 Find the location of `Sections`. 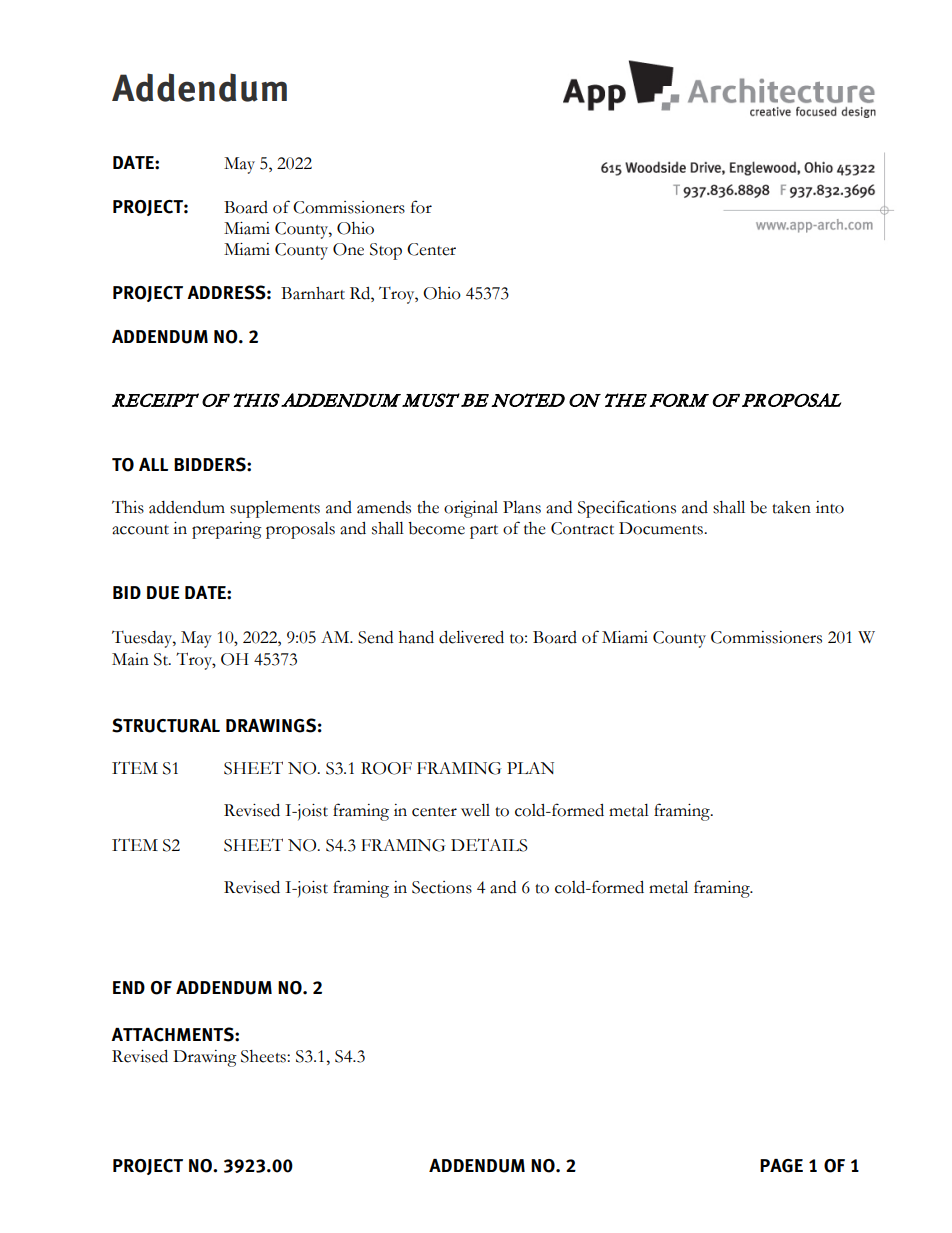

Sections is located at coordinates (442, 887).
